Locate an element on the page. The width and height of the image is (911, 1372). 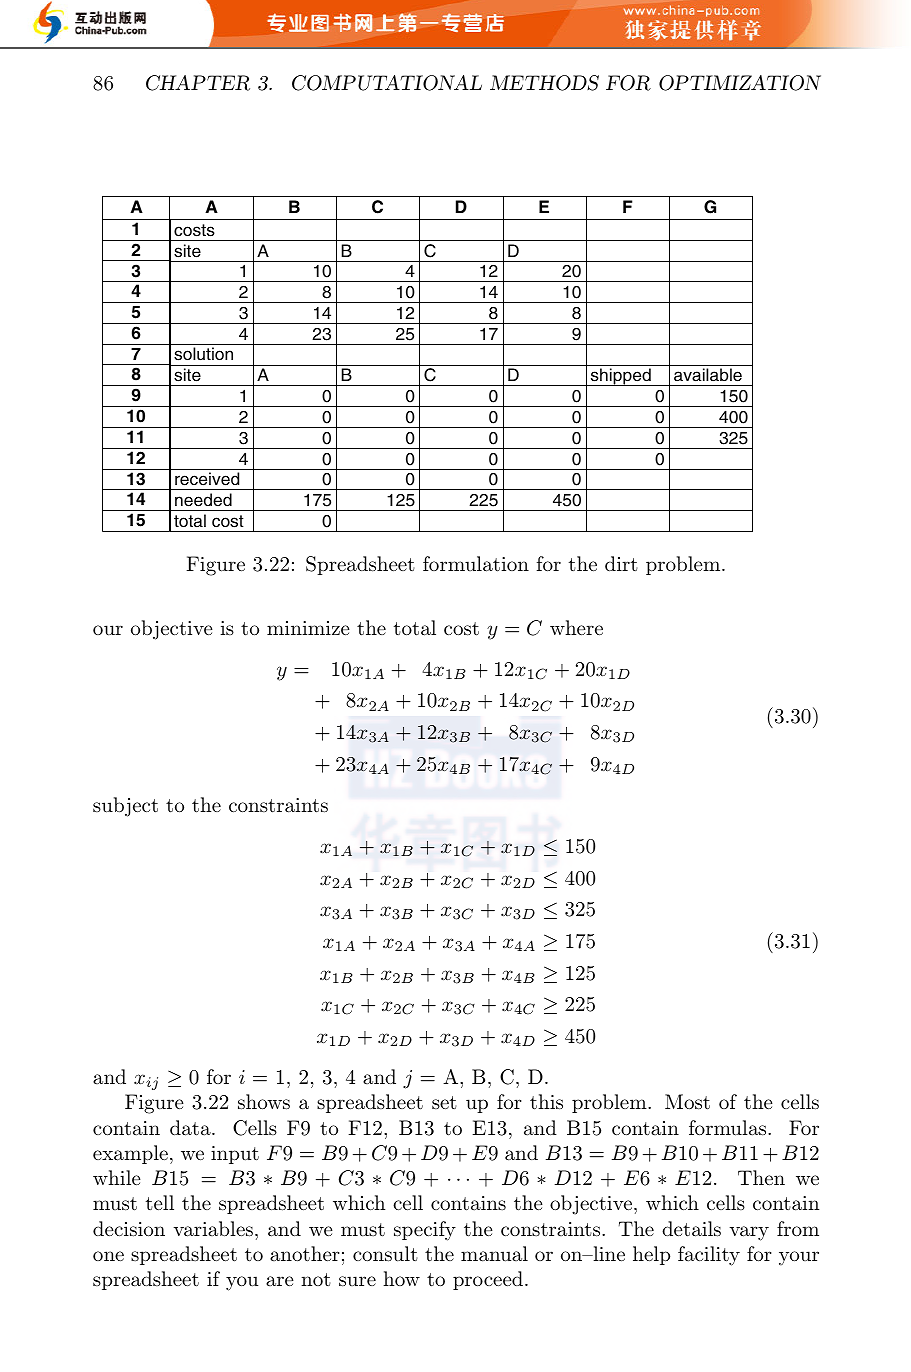
OPTIMIZATION is located at coordinates (740, 83).
